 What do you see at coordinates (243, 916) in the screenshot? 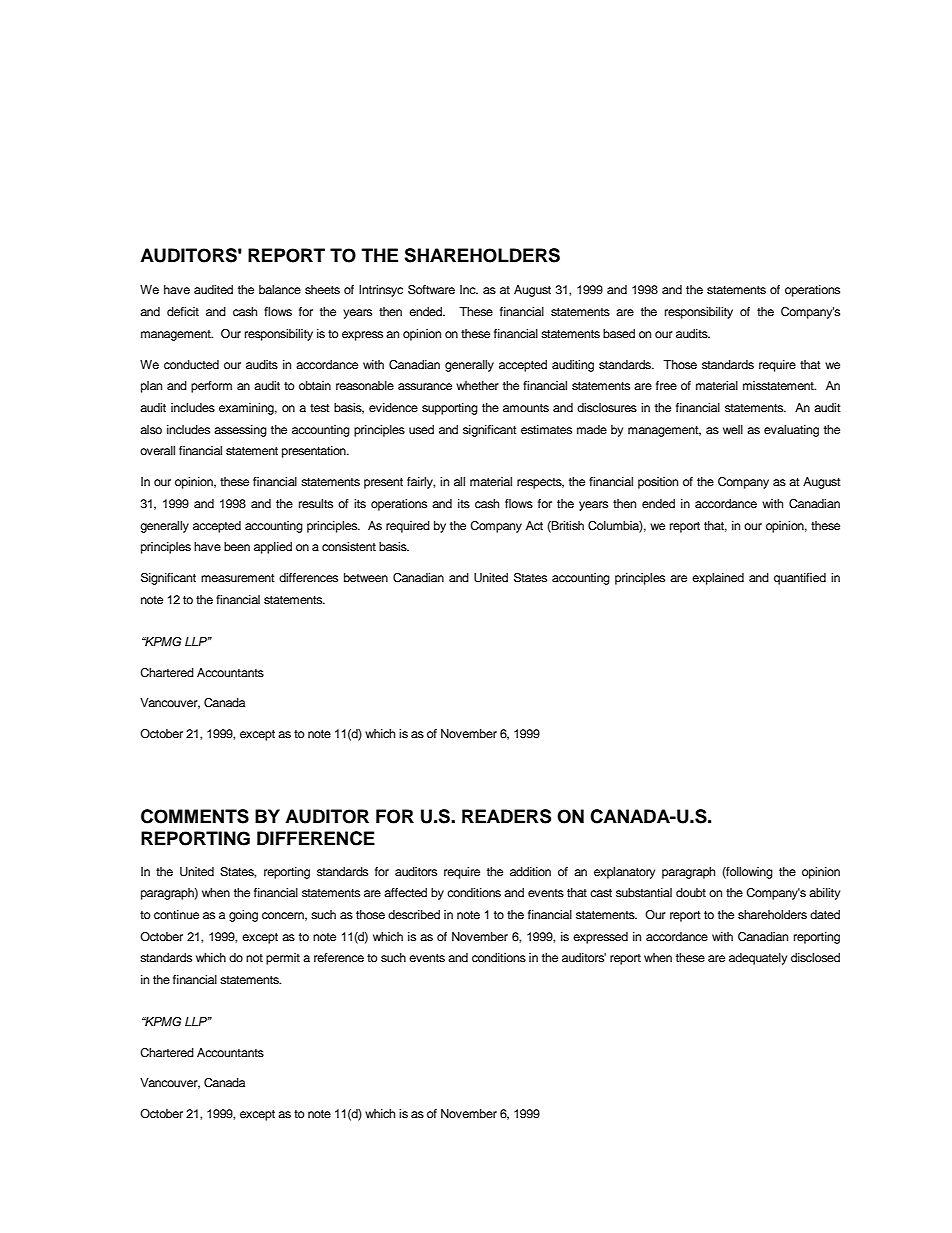
I see `going` at bounding box center [243, 916].
